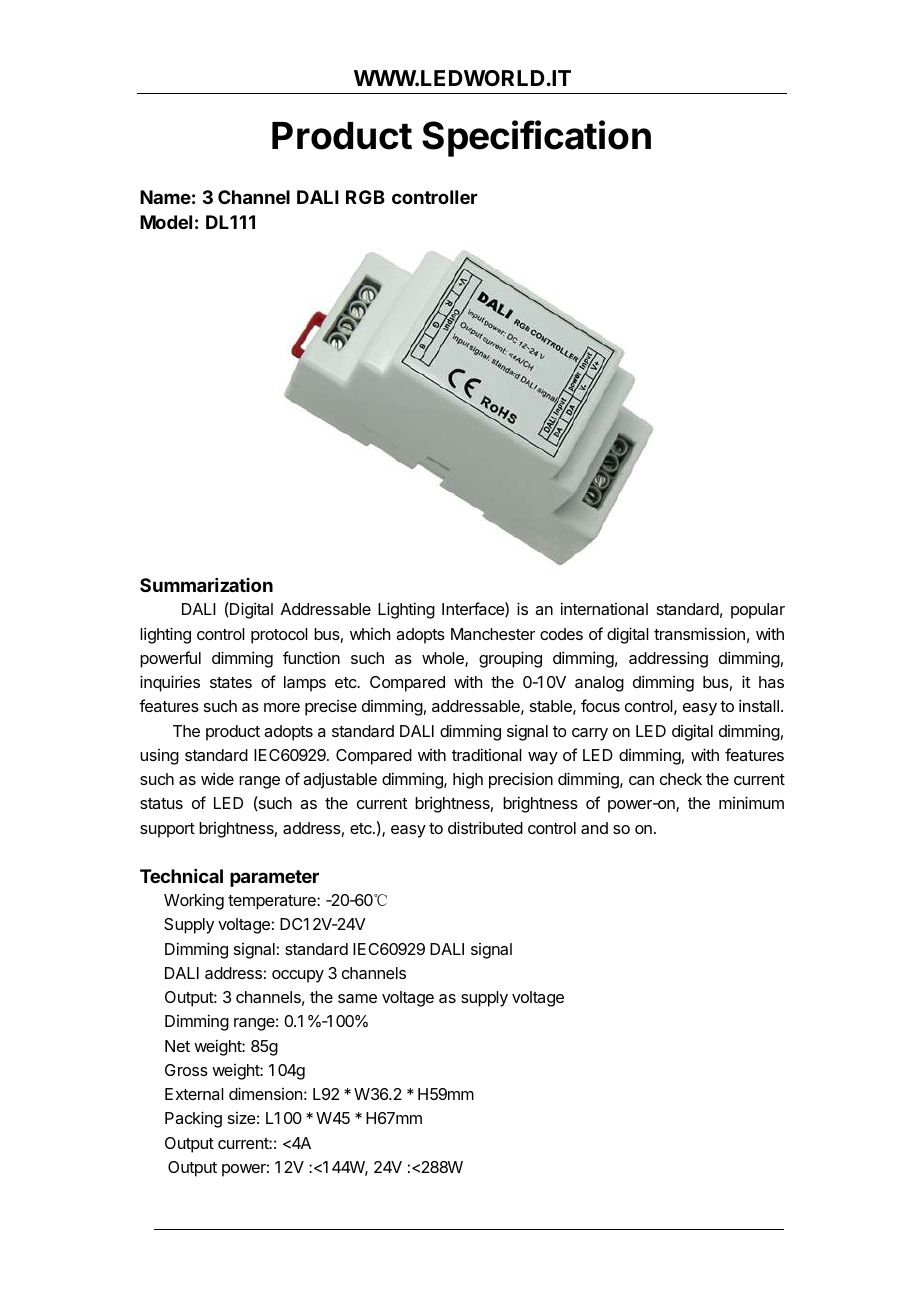  I want to click on transmission, so click(699, 633).
